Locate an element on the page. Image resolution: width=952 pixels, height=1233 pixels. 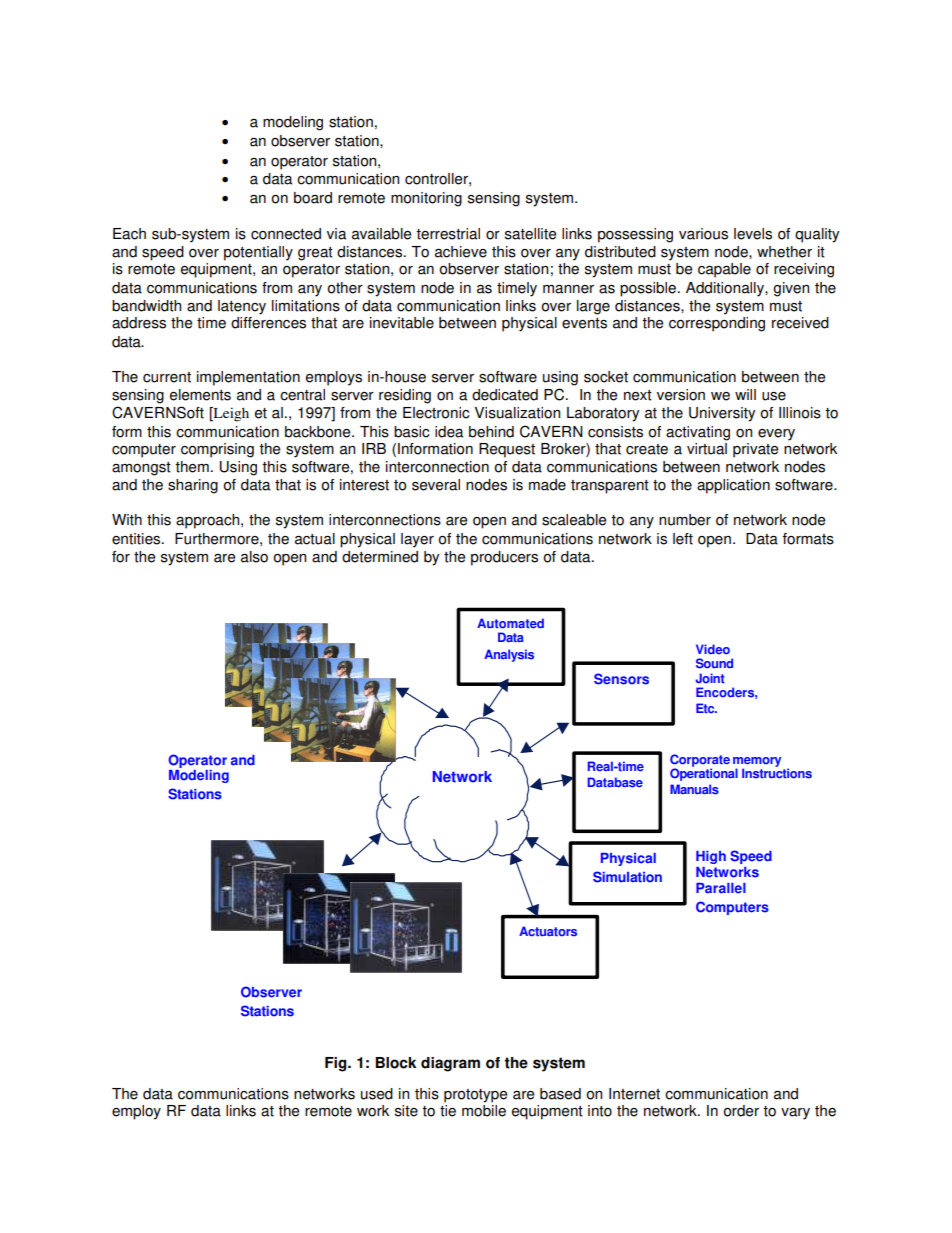
Actuators is located at coordinates (548, 931).
